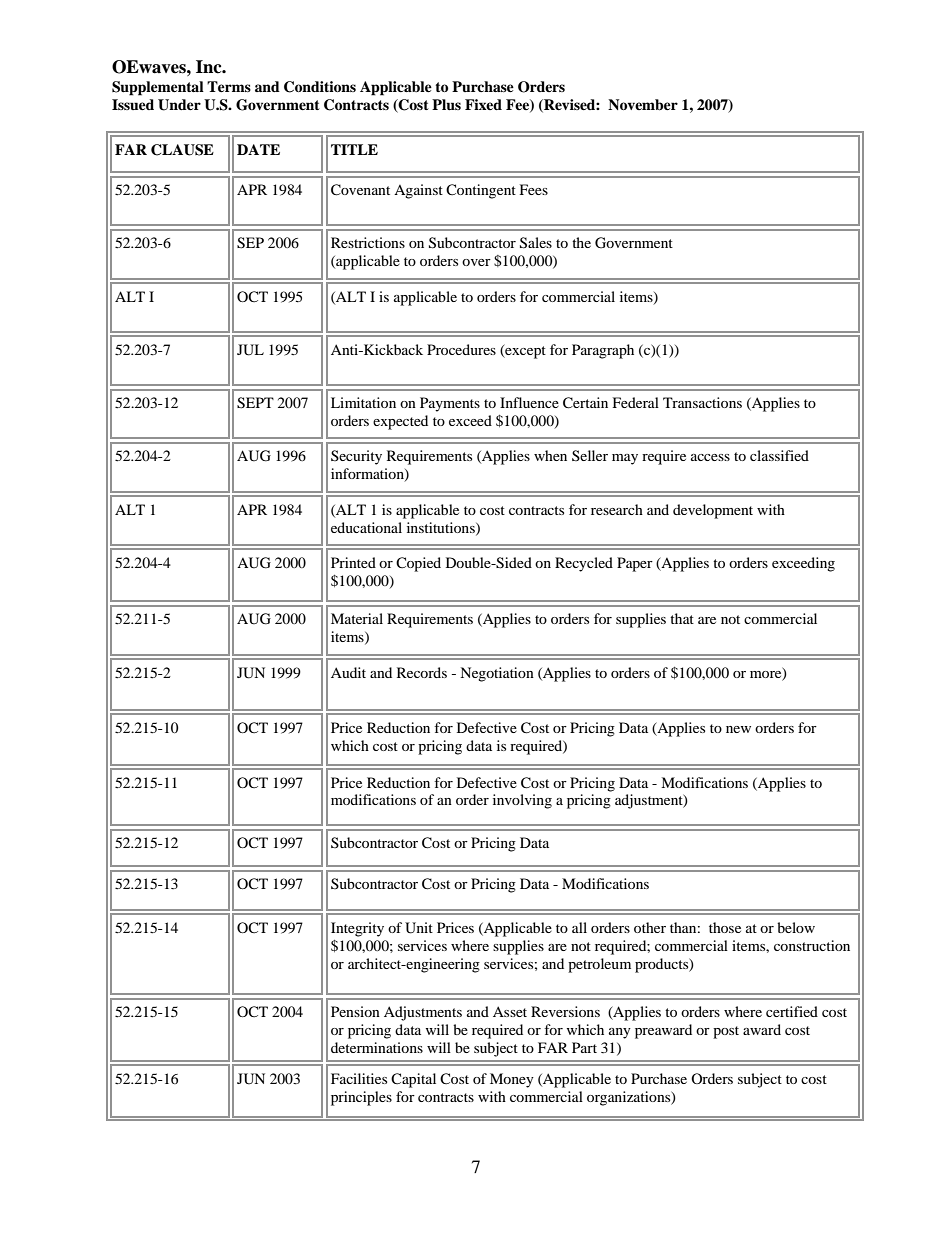 The image size is (952, 1233). I want to click on Integrity, so click(357, 929).
